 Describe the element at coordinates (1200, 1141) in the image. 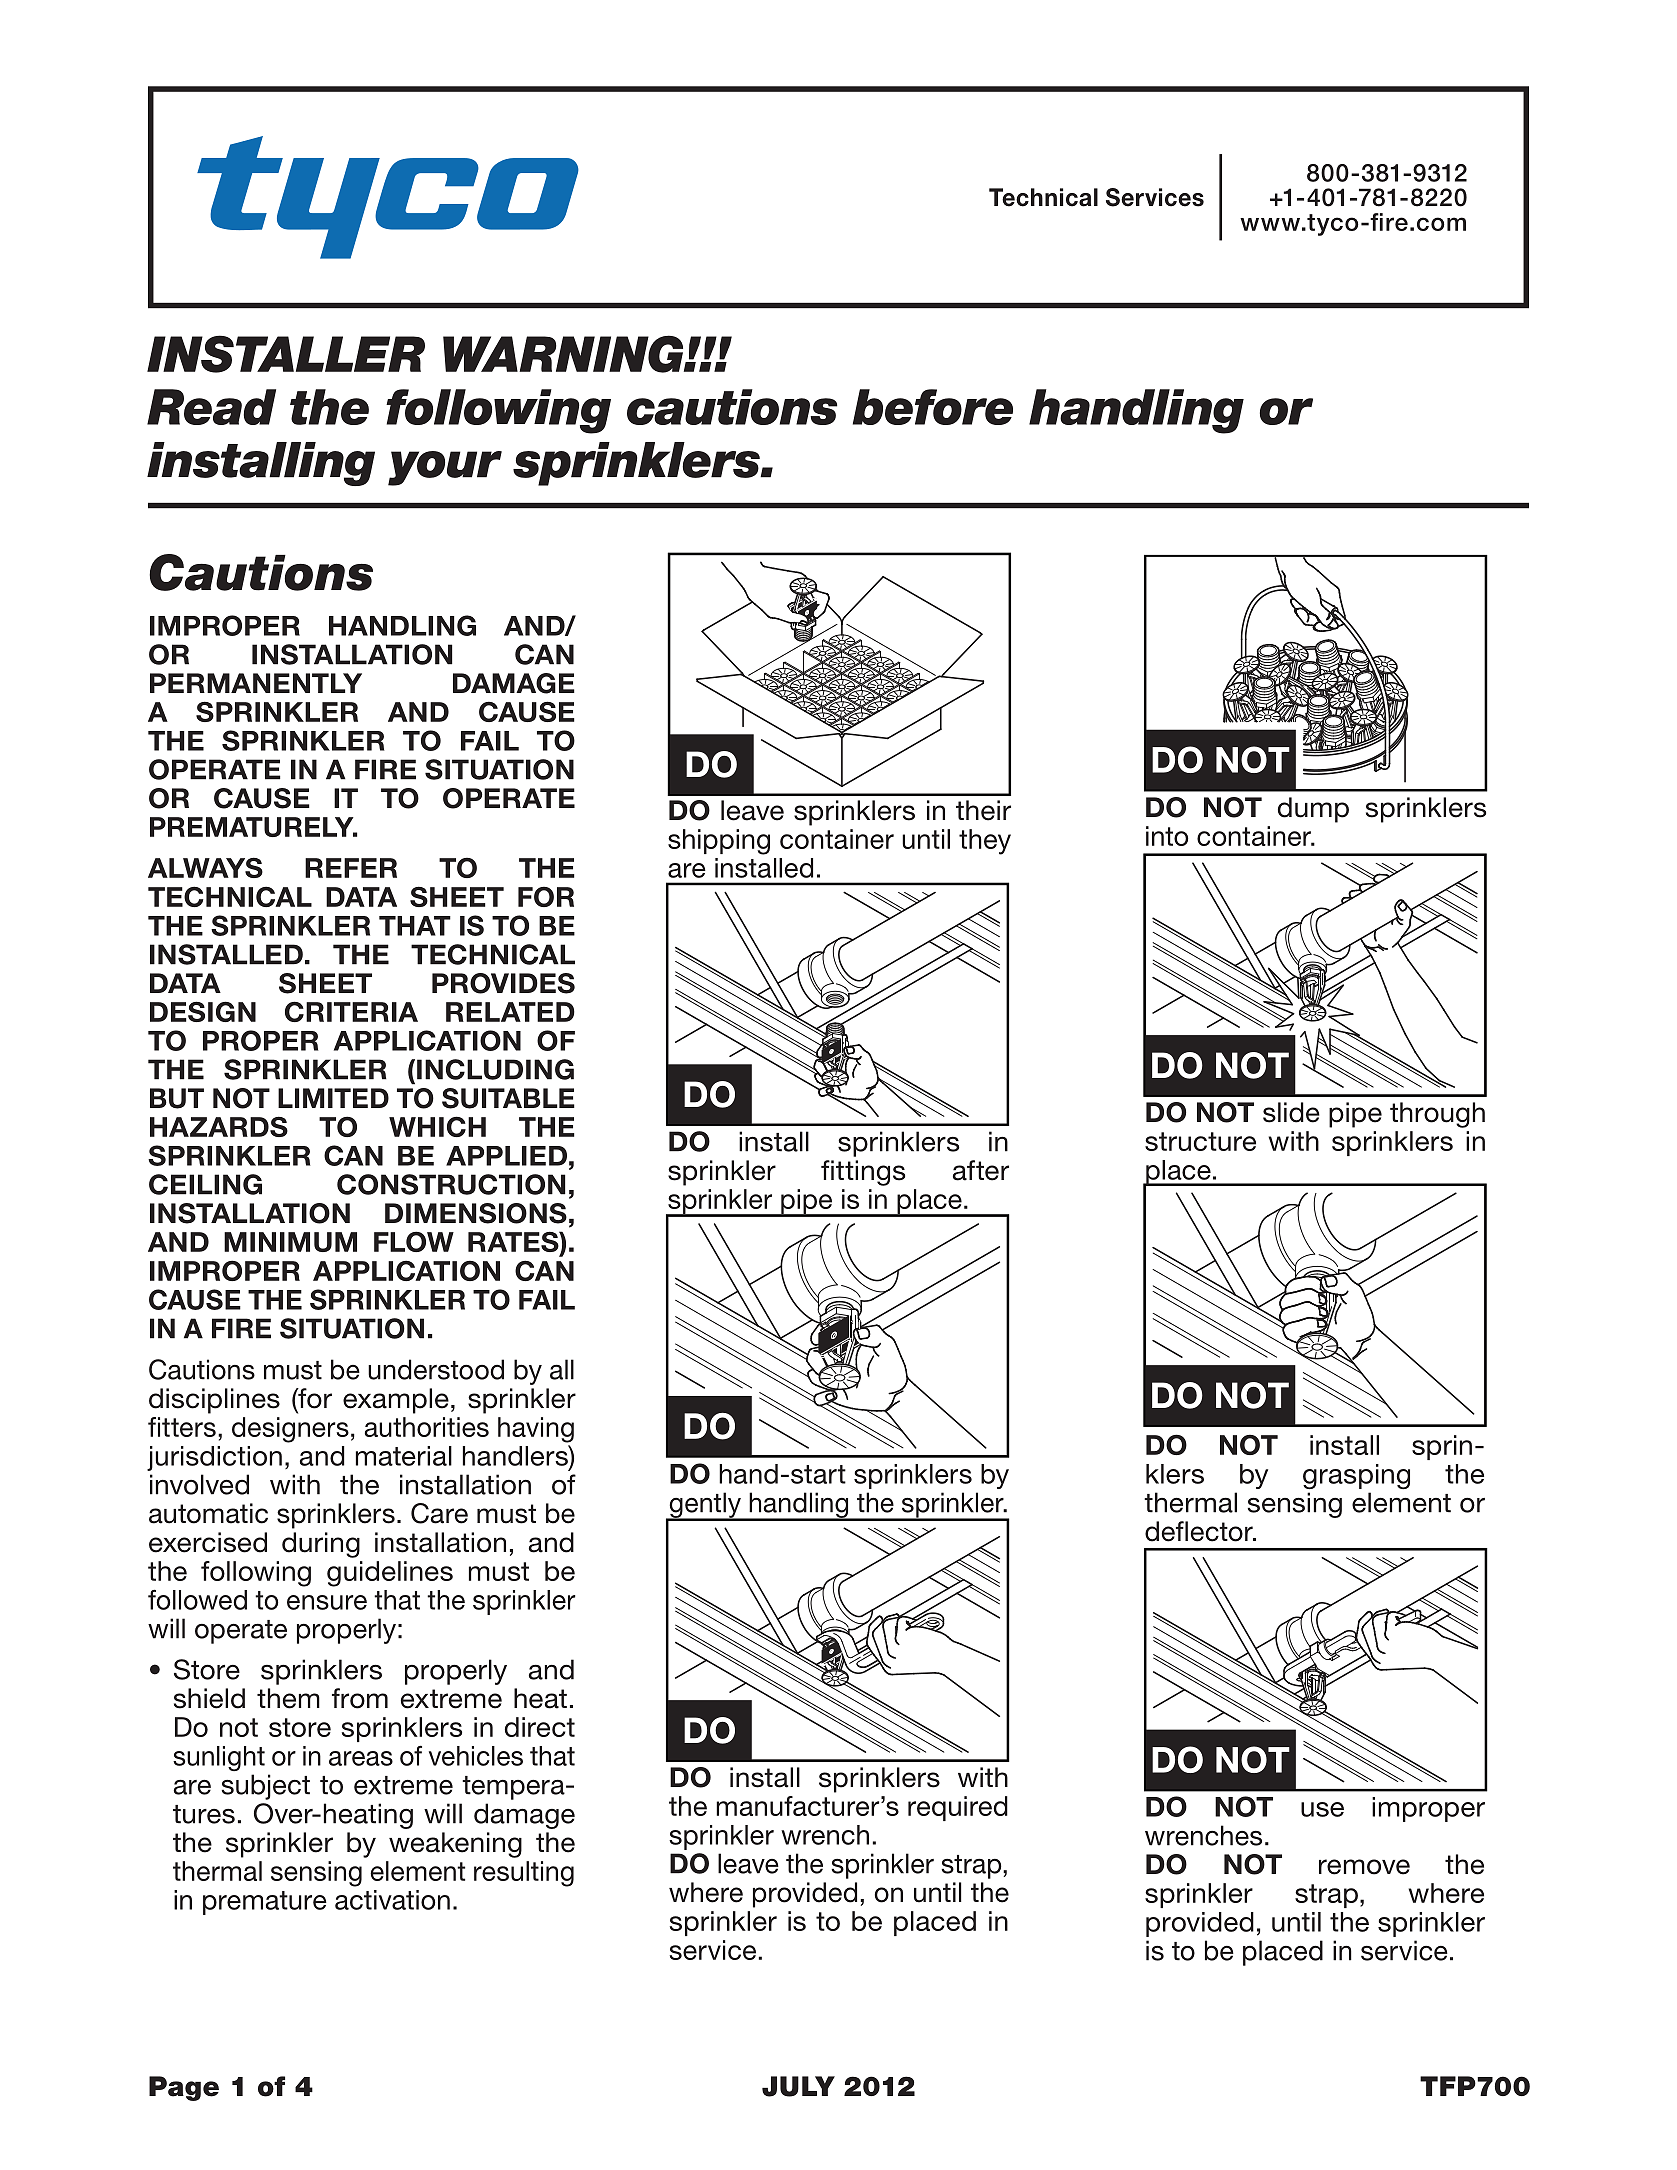

I see `structure` at that location.
